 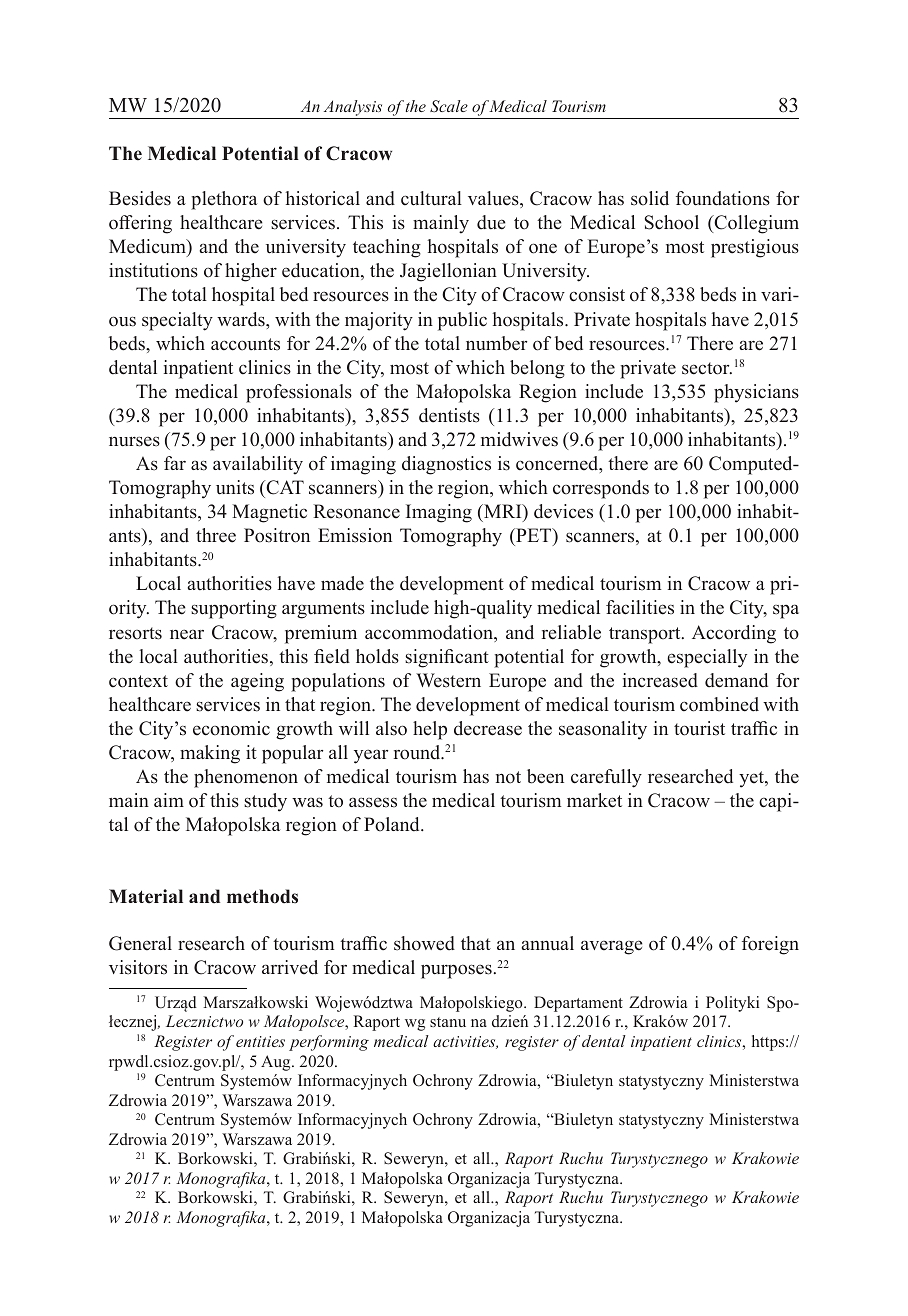 What do you see at coordinates (699, 728) in the document?
I see `tourist` at bounding box center [699, 728].
